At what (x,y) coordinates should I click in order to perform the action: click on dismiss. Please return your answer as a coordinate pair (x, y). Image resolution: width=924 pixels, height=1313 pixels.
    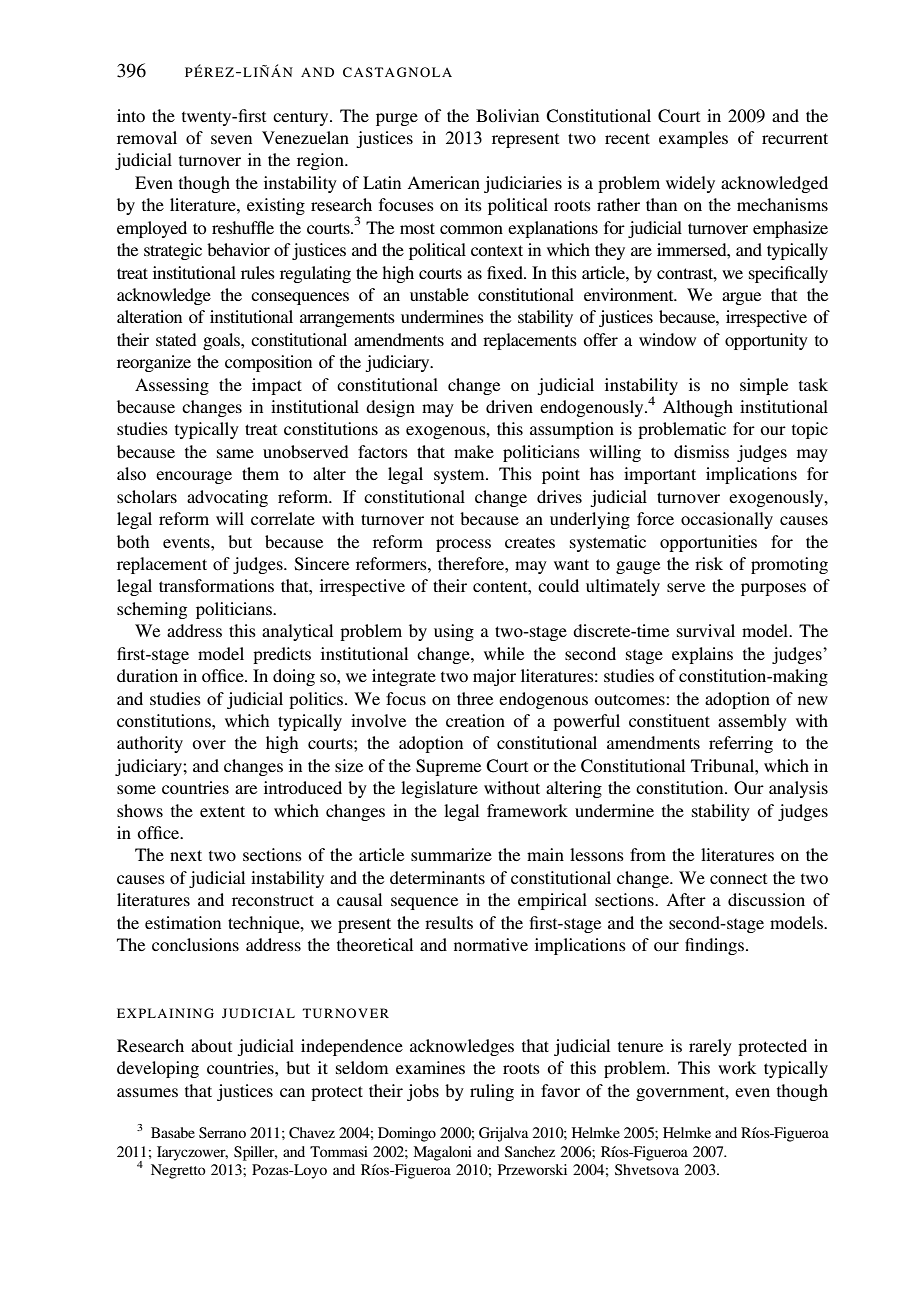
    Looking at the image, I should click on (701, 451).
